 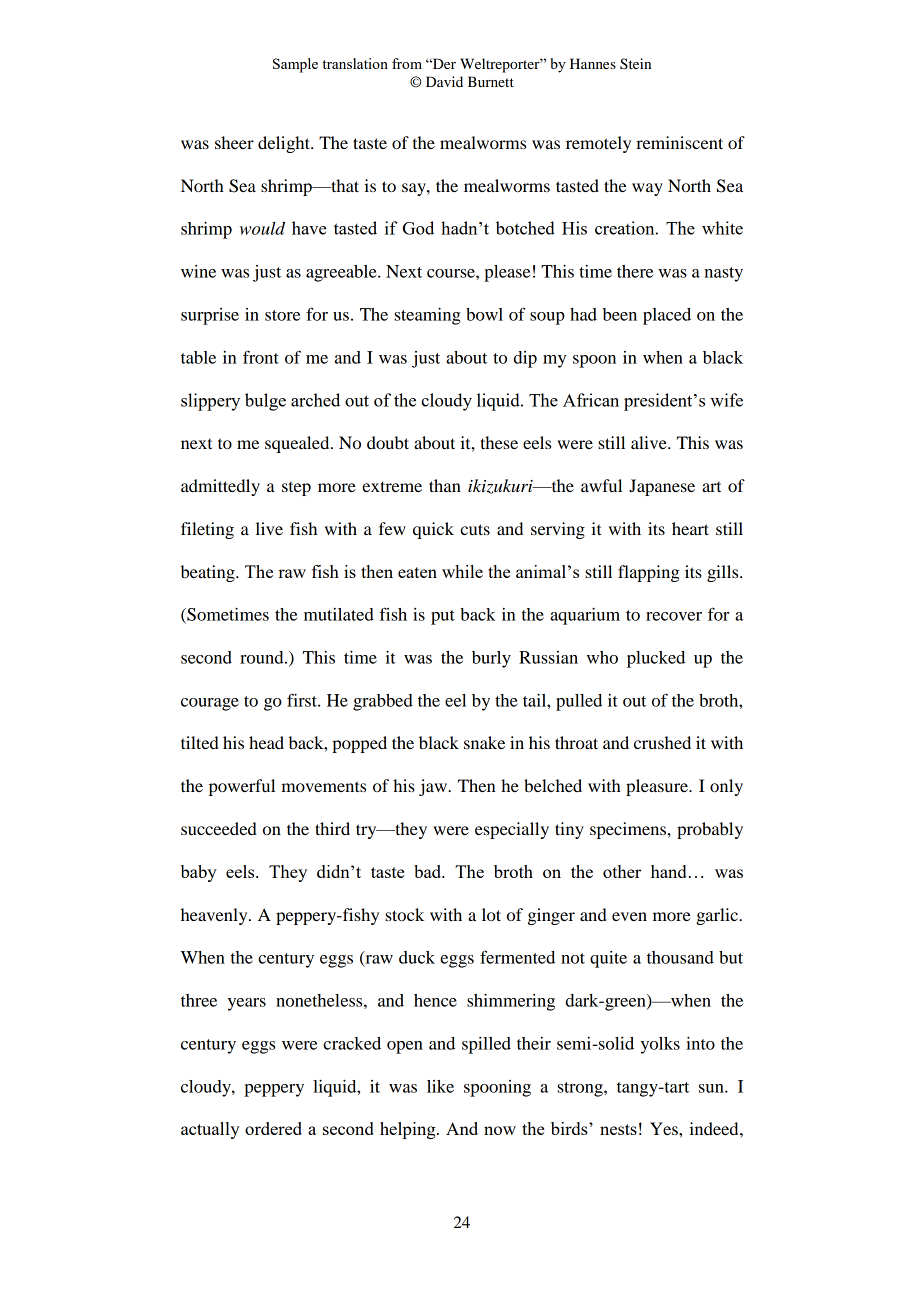 What do you see at coordinates (282, 315) in the document?
I see `store` at bounding box center [282, 315].
